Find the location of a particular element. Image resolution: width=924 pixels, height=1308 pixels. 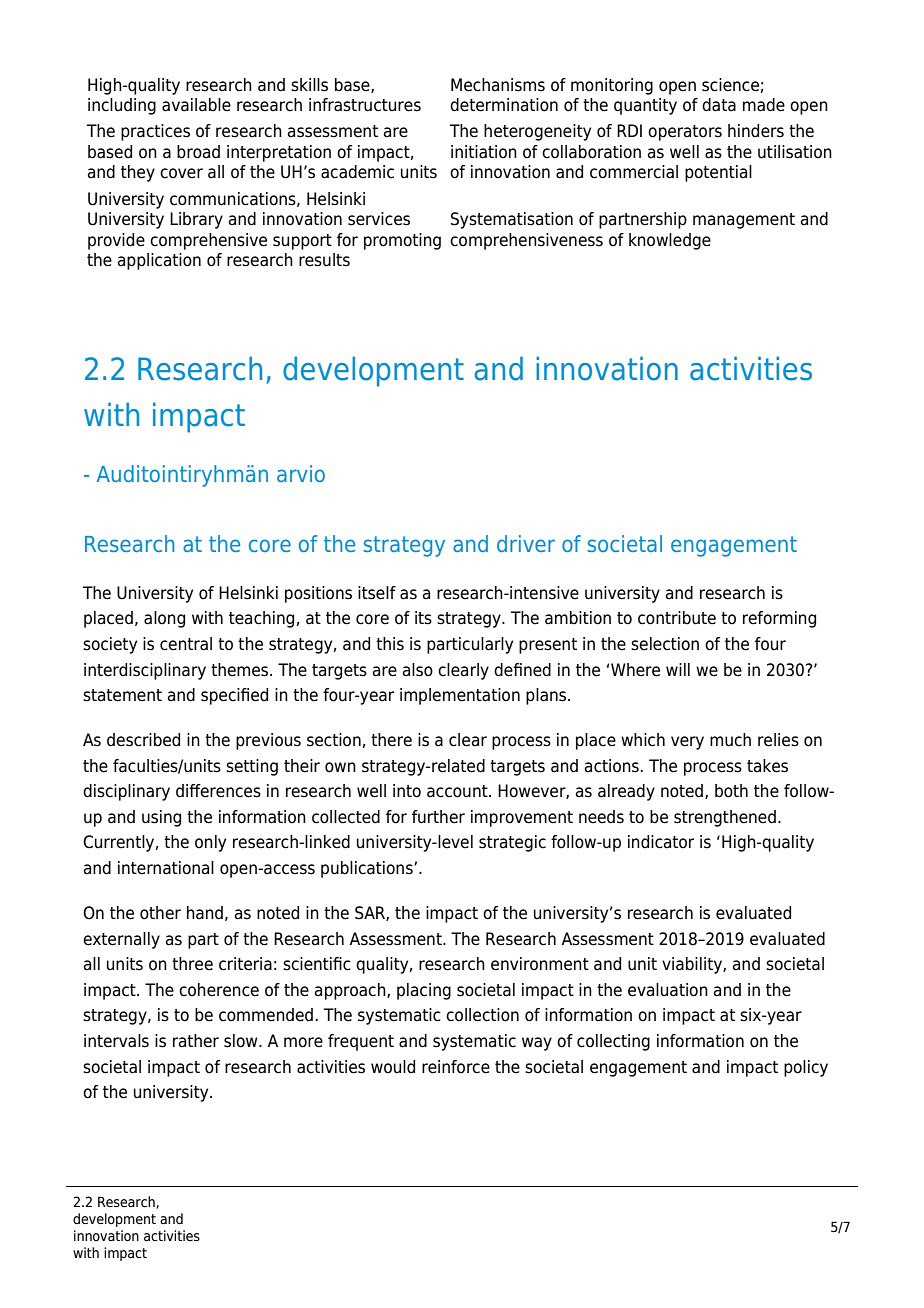

evaluation is located at coordinates (668, 990).
